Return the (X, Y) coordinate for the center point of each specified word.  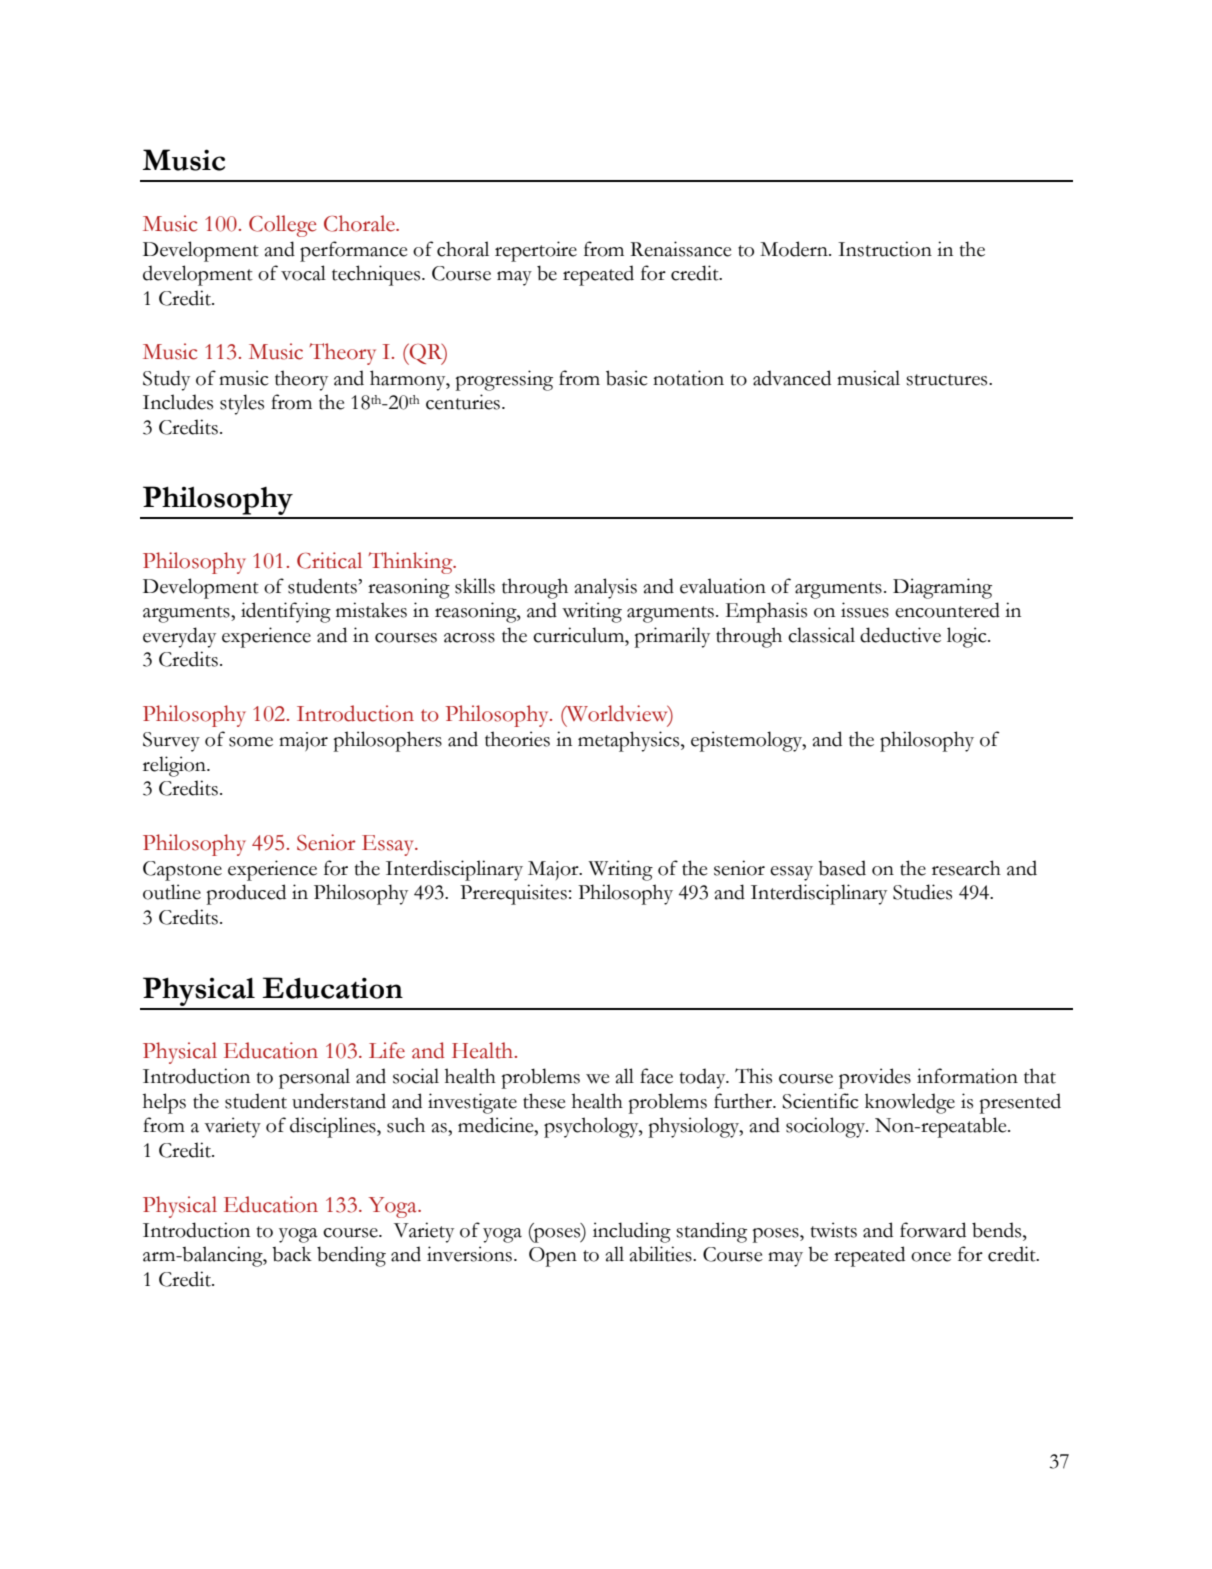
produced (246, 894)
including (632, 1232)
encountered (947, 610)
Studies (922, 892)
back (292, 1254)
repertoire (536, 251)
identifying (286, 612)
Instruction (885, 249)
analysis (606, 588)
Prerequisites (513, 894)
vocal (303, 273)
